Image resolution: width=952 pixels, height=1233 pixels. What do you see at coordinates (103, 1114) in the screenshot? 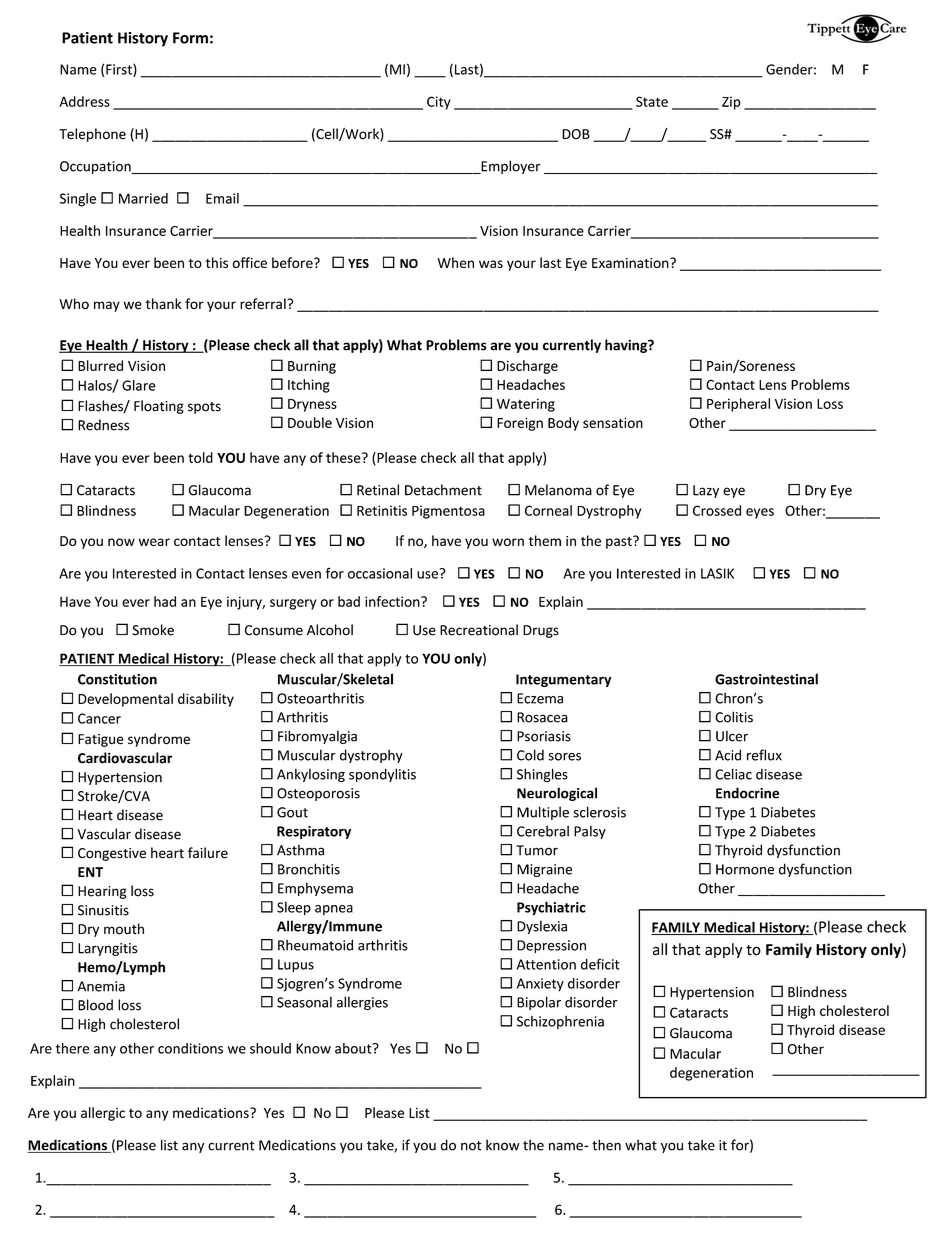
I see `allergic` at bounding box center [103, 1114].
